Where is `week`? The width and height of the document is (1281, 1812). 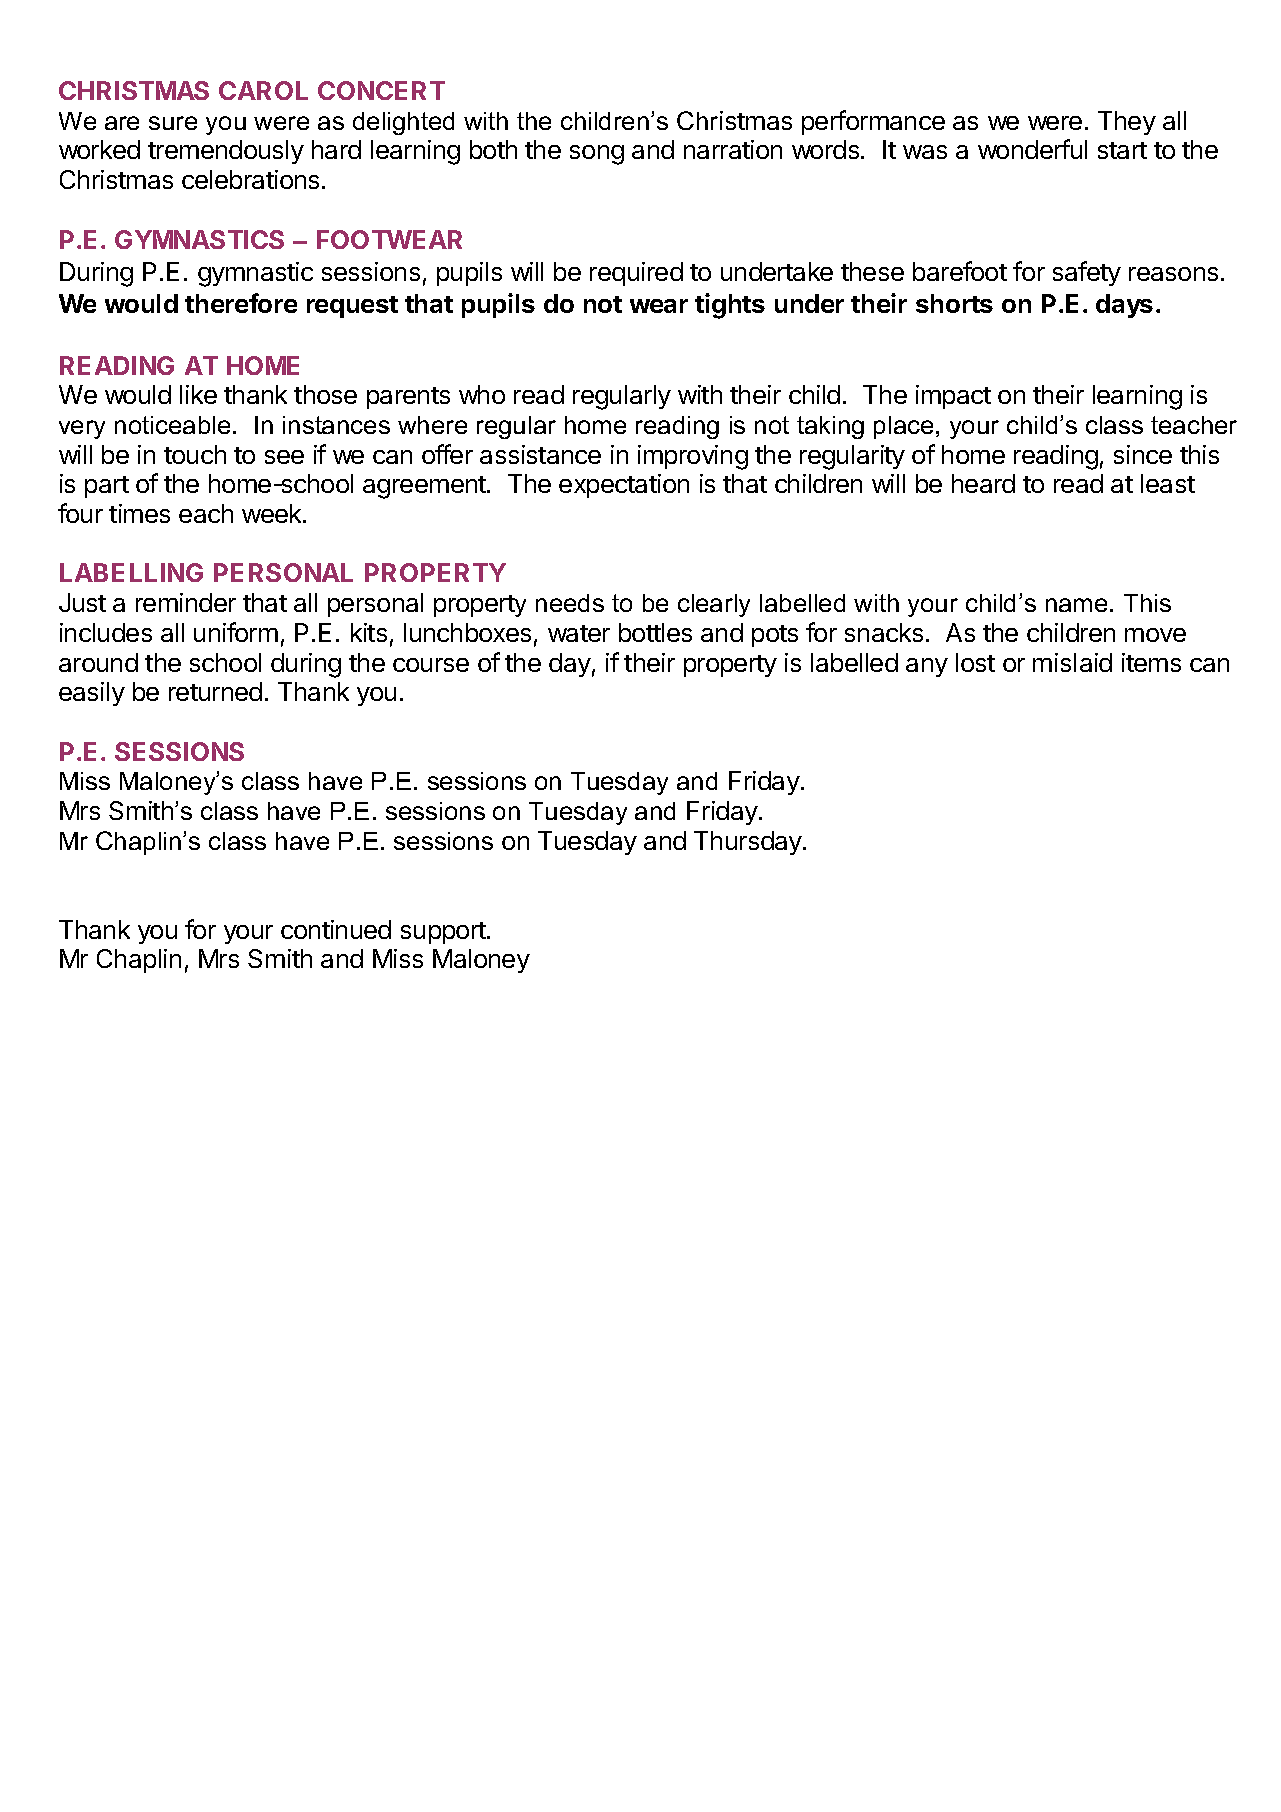
week is located at coordinates (273, 513).
